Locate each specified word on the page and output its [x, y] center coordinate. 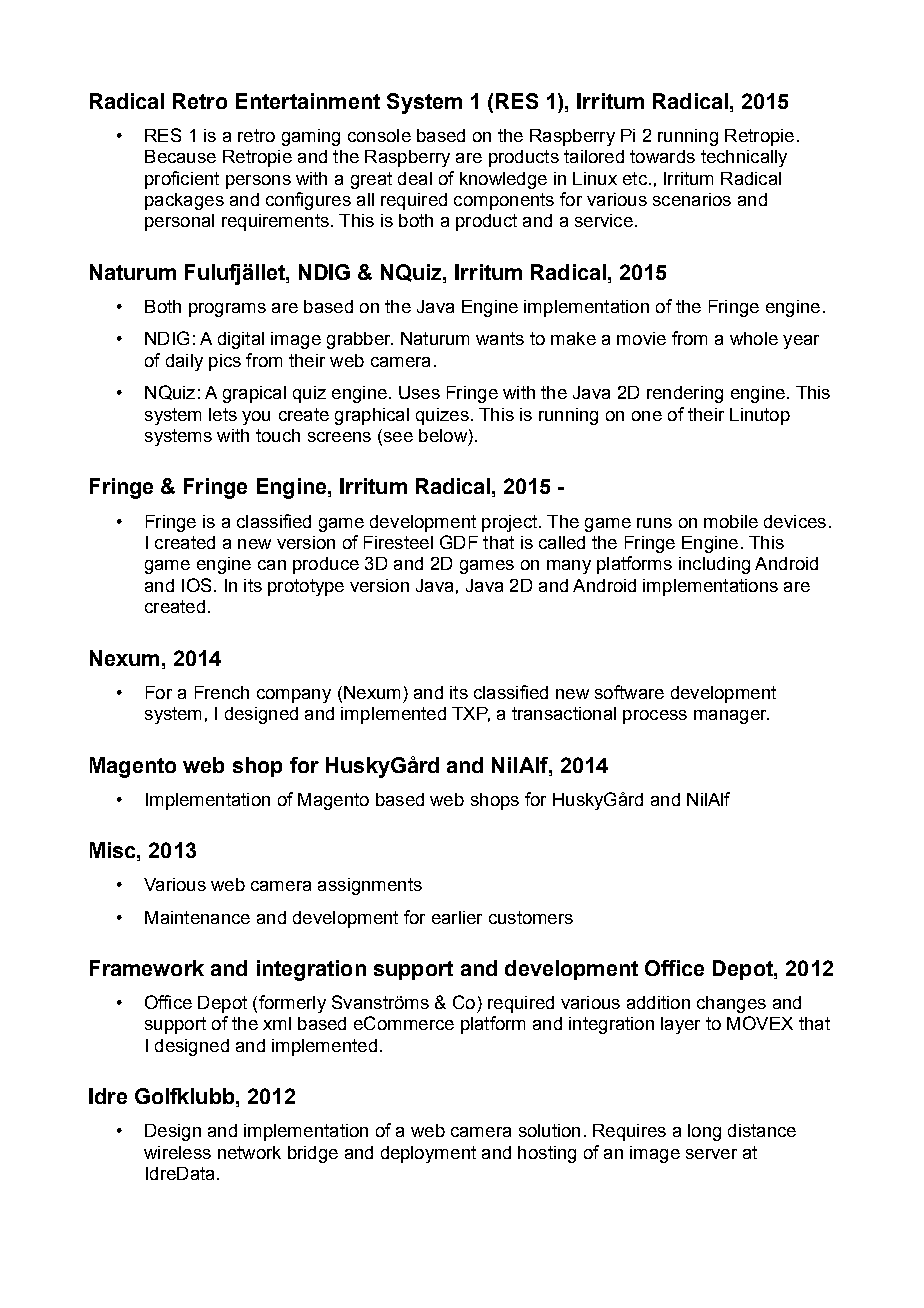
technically [744, 158]
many [569, 567]
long [704, 1132]
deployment [428, 1154]
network [249, 1152]
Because [180, 156]
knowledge [503, 180]
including [714, 565]
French [222, 692]
